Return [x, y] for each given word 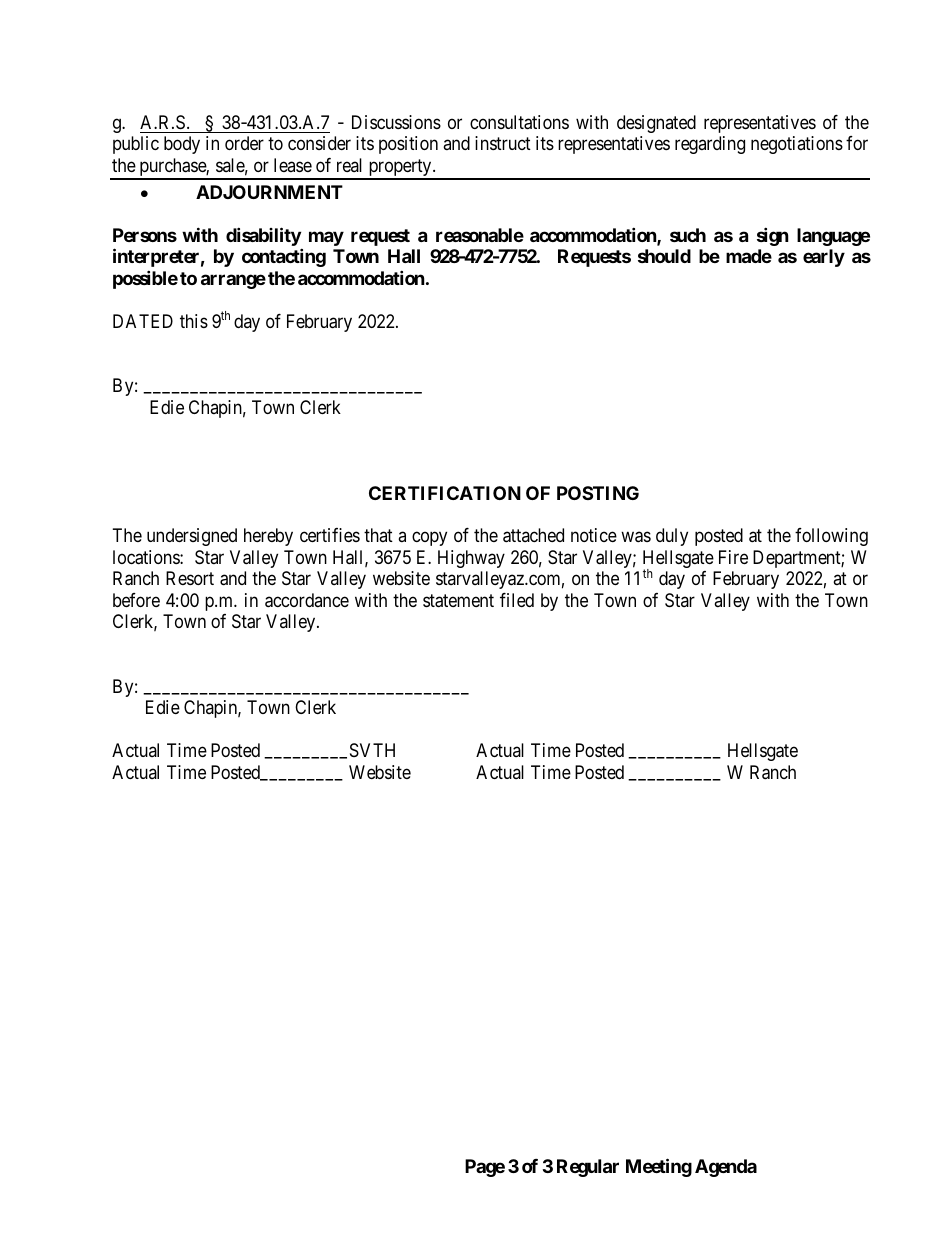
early [824, 258]
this [194, 321]
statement [458, 601]
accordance [307, 600]
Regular [588, 1168]
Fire [733, 557]
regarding [710, 145]
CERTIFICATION [445, 493]
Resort [190, 578]
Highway [471, 559]
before [136, 600]
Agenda [726, 1168]
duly [672, 537]
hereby [268, 537]
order [244, 143]
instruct [503, 143]
